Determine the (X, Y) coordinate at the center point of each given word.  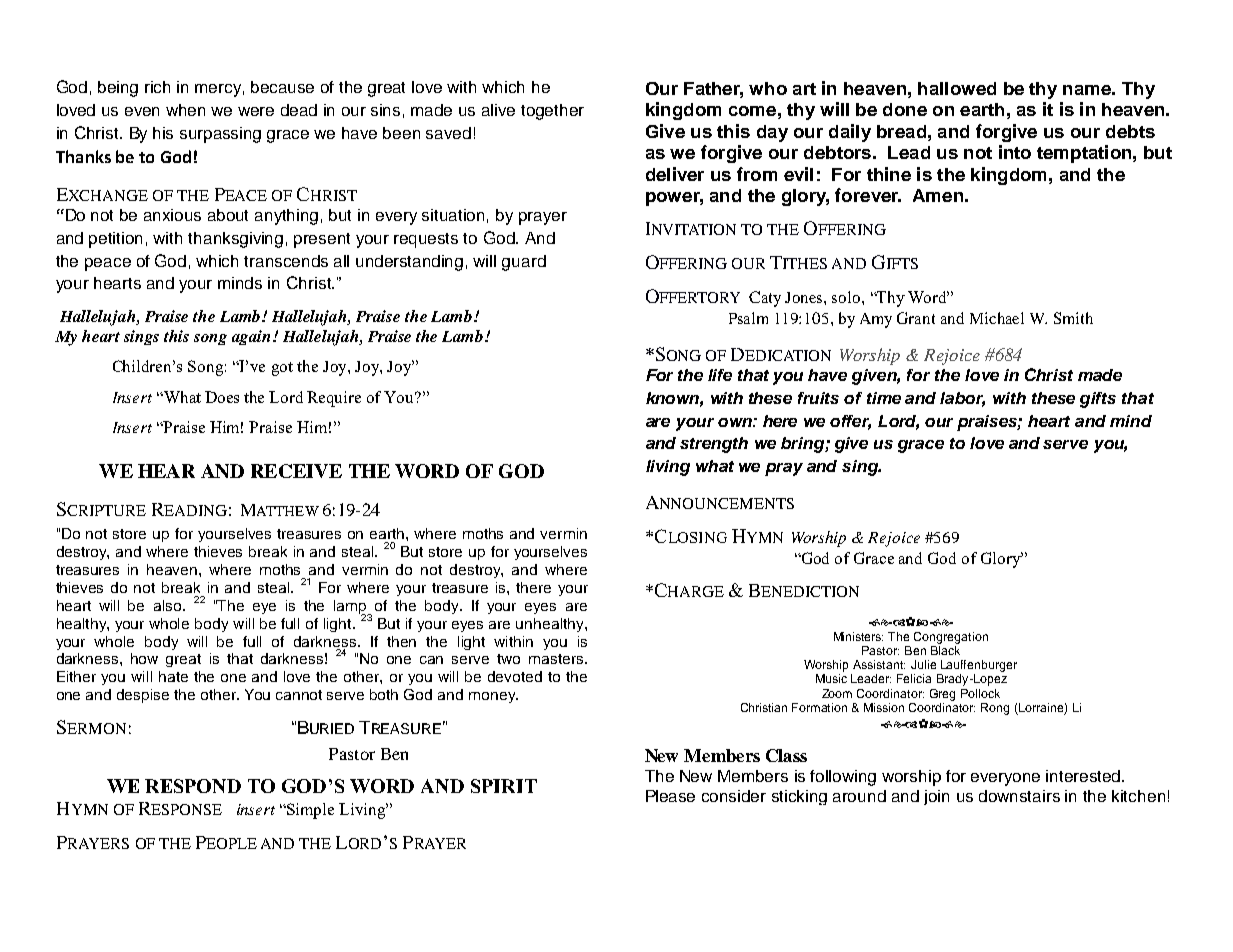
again (253, 337)
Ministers (858, 636)
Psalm (748, 318)
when (185, 110)
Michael (997, 318)
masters (557, 659)
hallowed (957, 88)
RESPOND (193, 786)
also (169, 605)
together (552, 112)
